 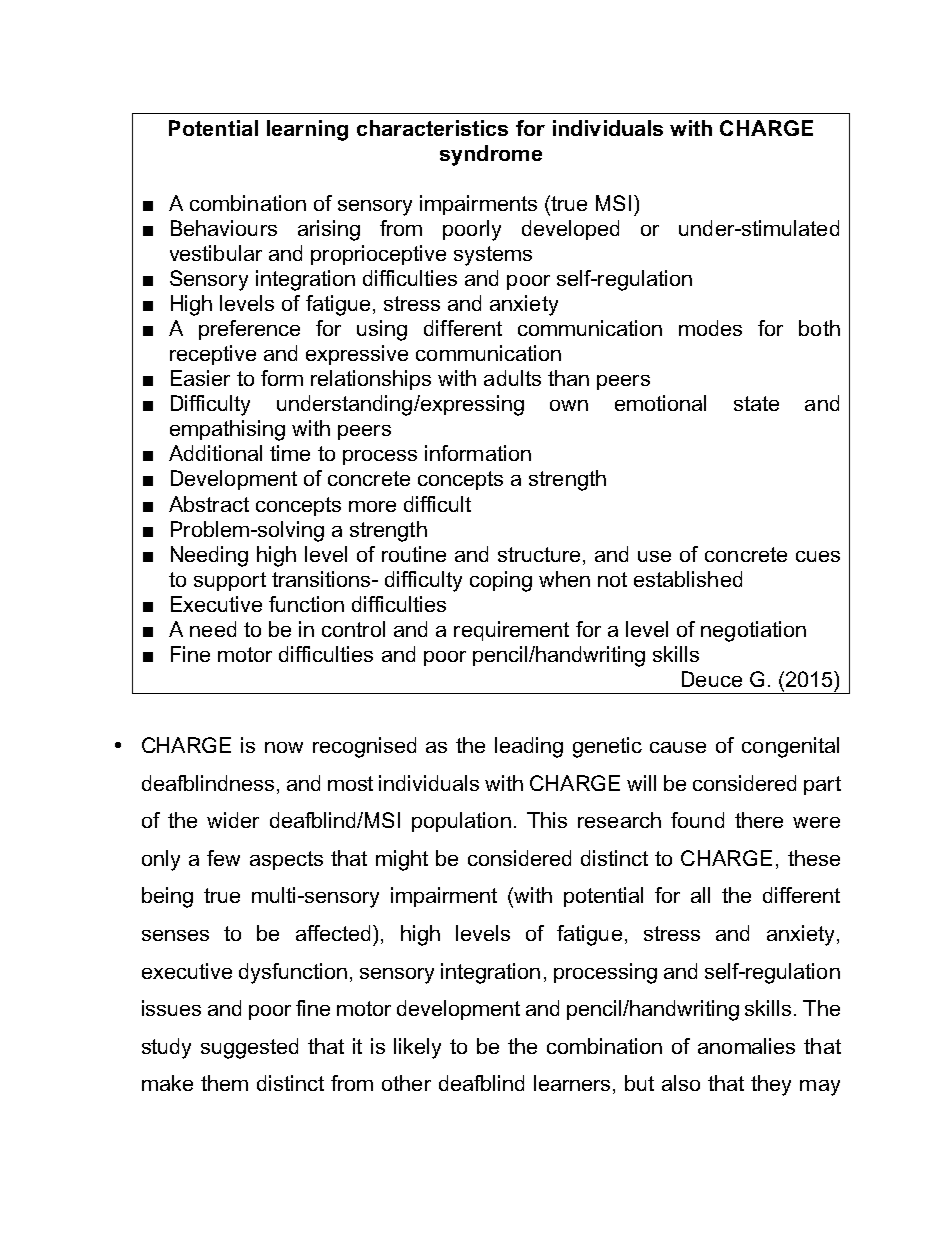 What do you see at coordinates (569, 405) in the image?
I see `own` at bounding box center [569, 405].
